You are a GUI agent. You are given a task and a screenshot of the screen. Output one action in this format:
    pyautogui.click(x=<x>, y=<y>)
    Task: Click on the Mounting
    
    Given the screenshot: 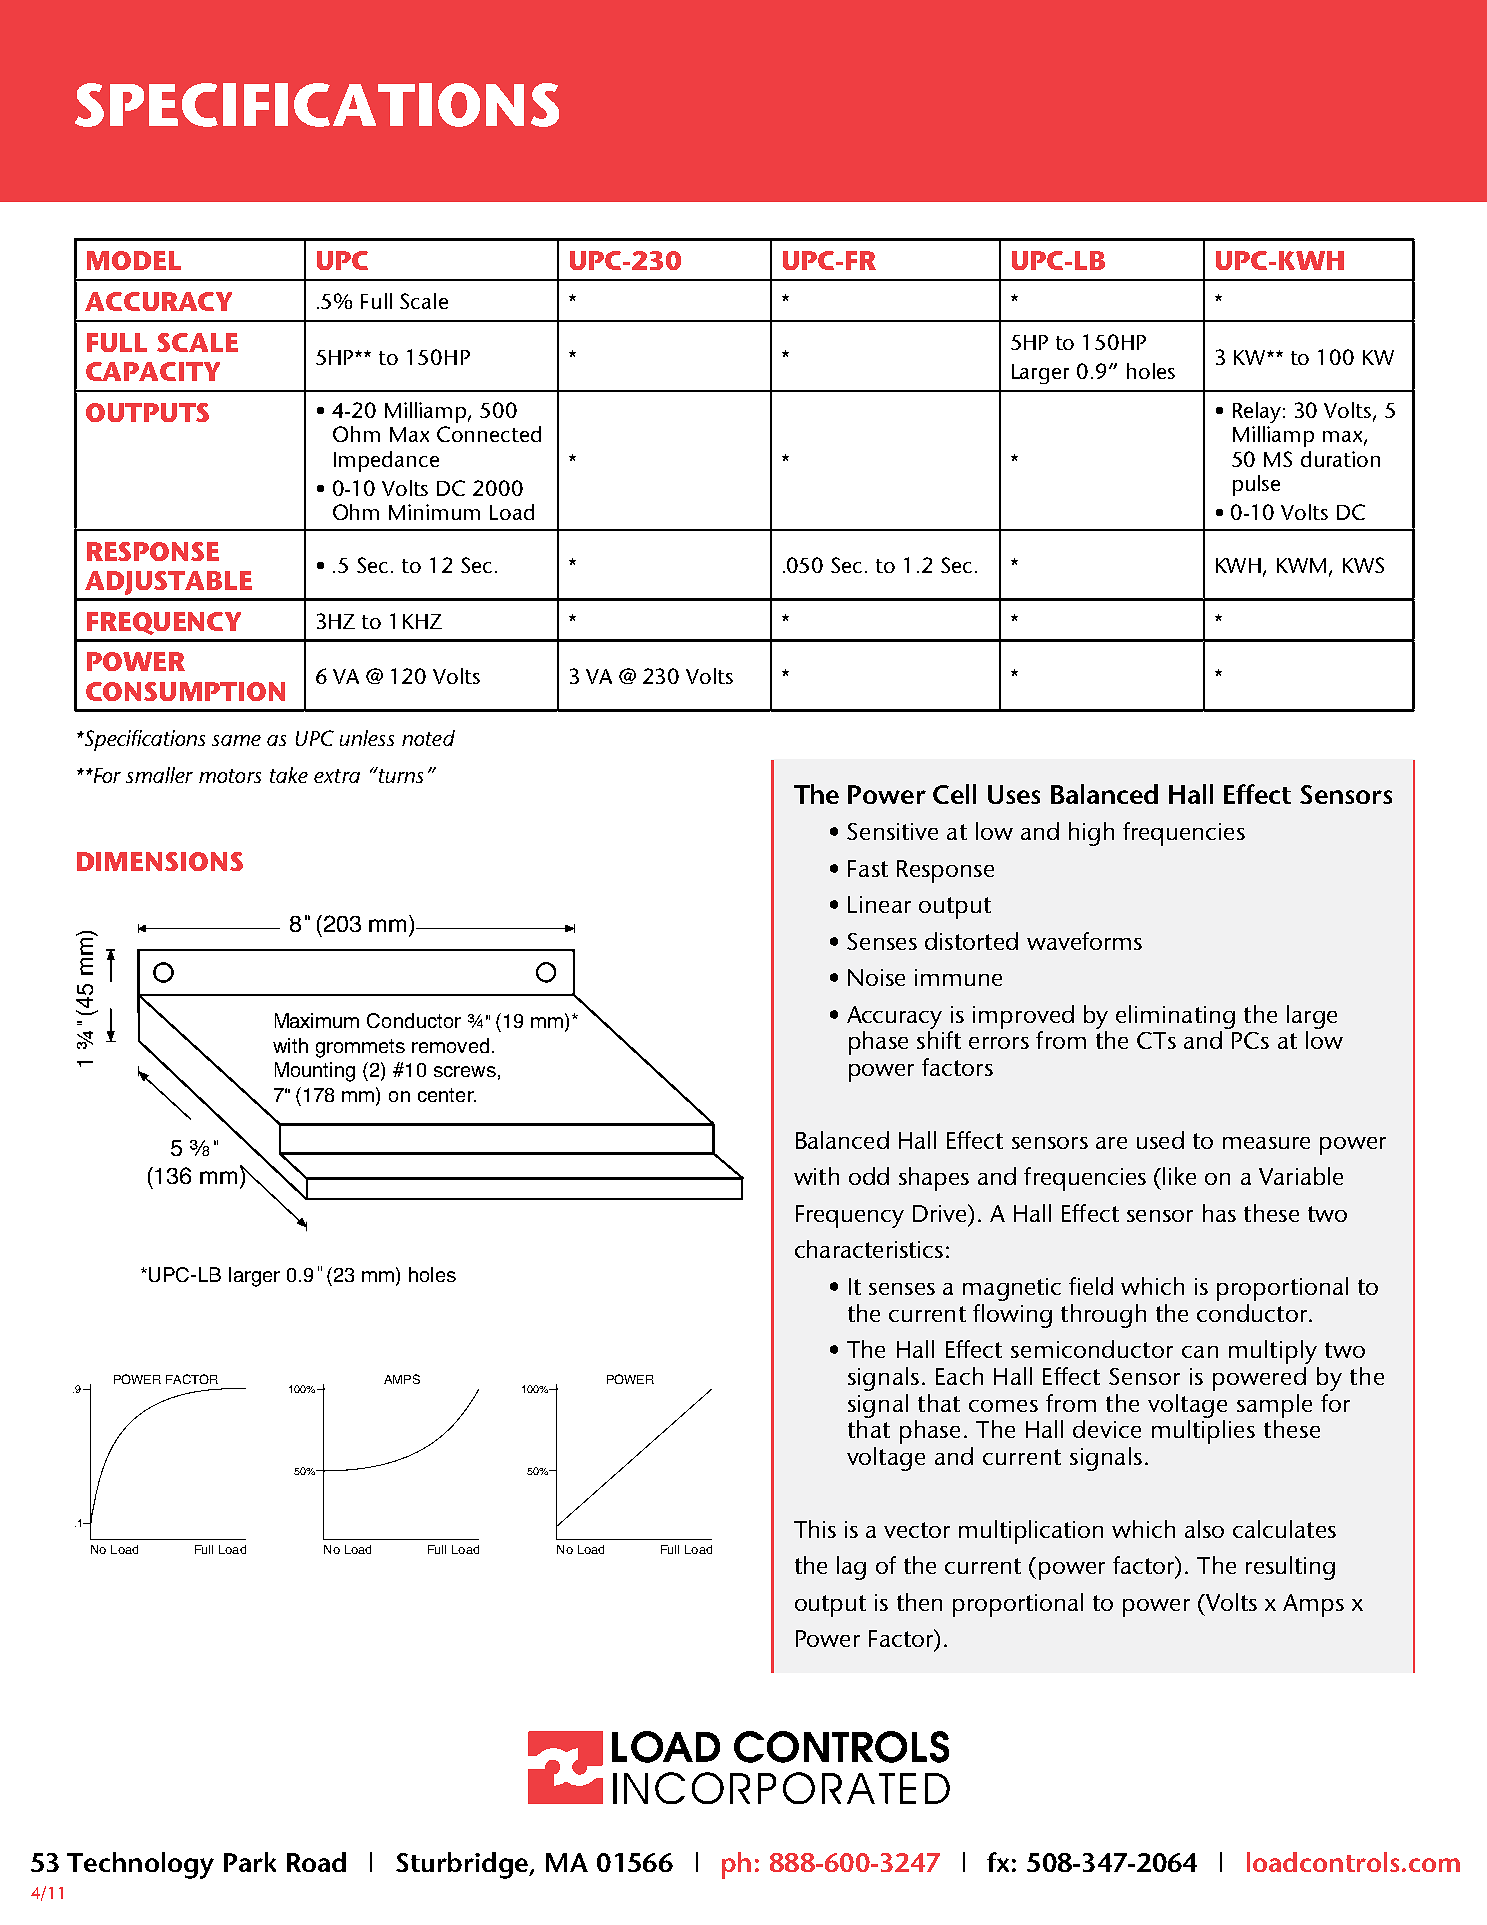 What is the action you would take?
    pyautogui.click(x=315, y=1072)
